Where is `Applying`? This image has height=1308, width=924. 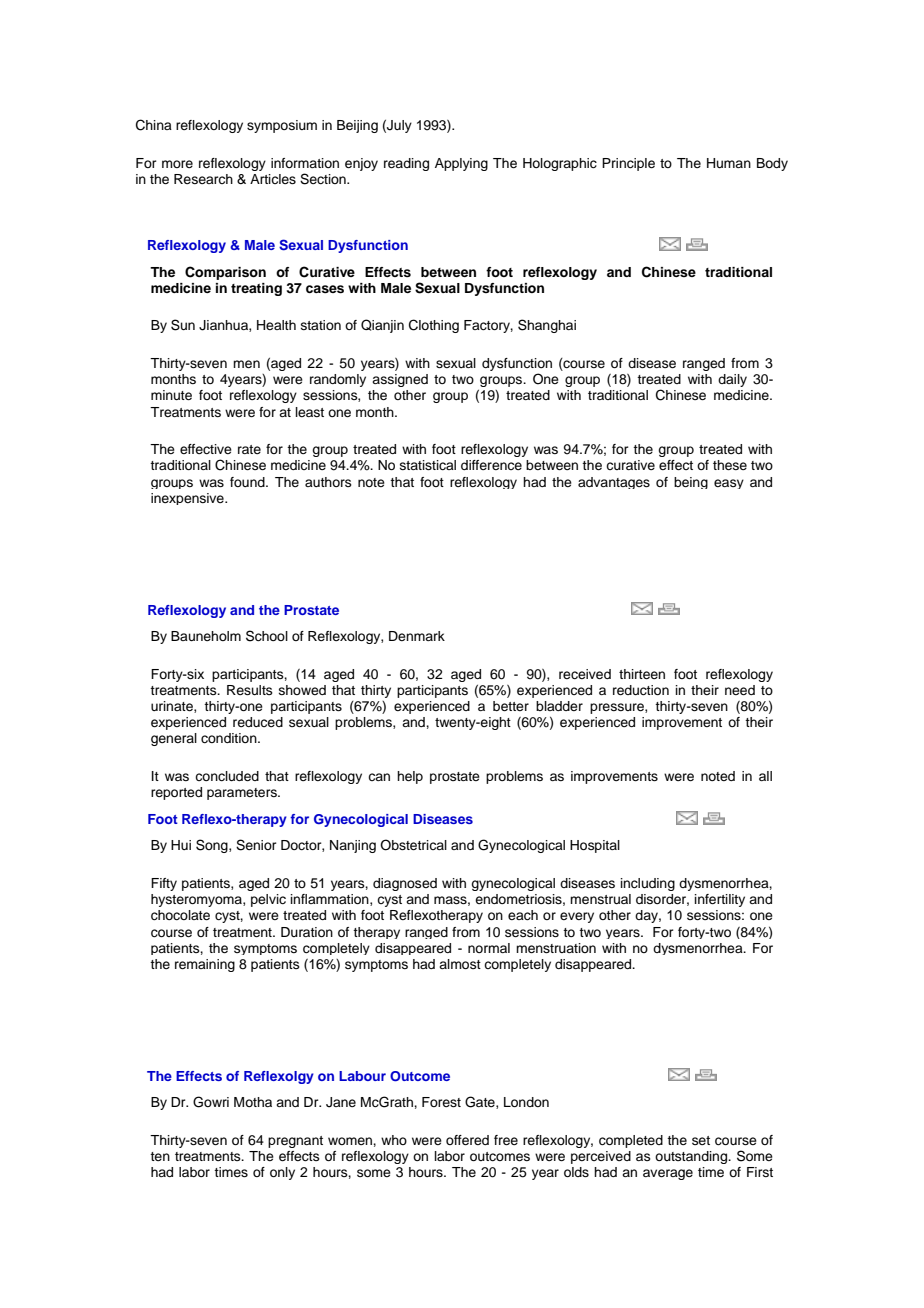 Applying is located at coordinates (461, 164).
